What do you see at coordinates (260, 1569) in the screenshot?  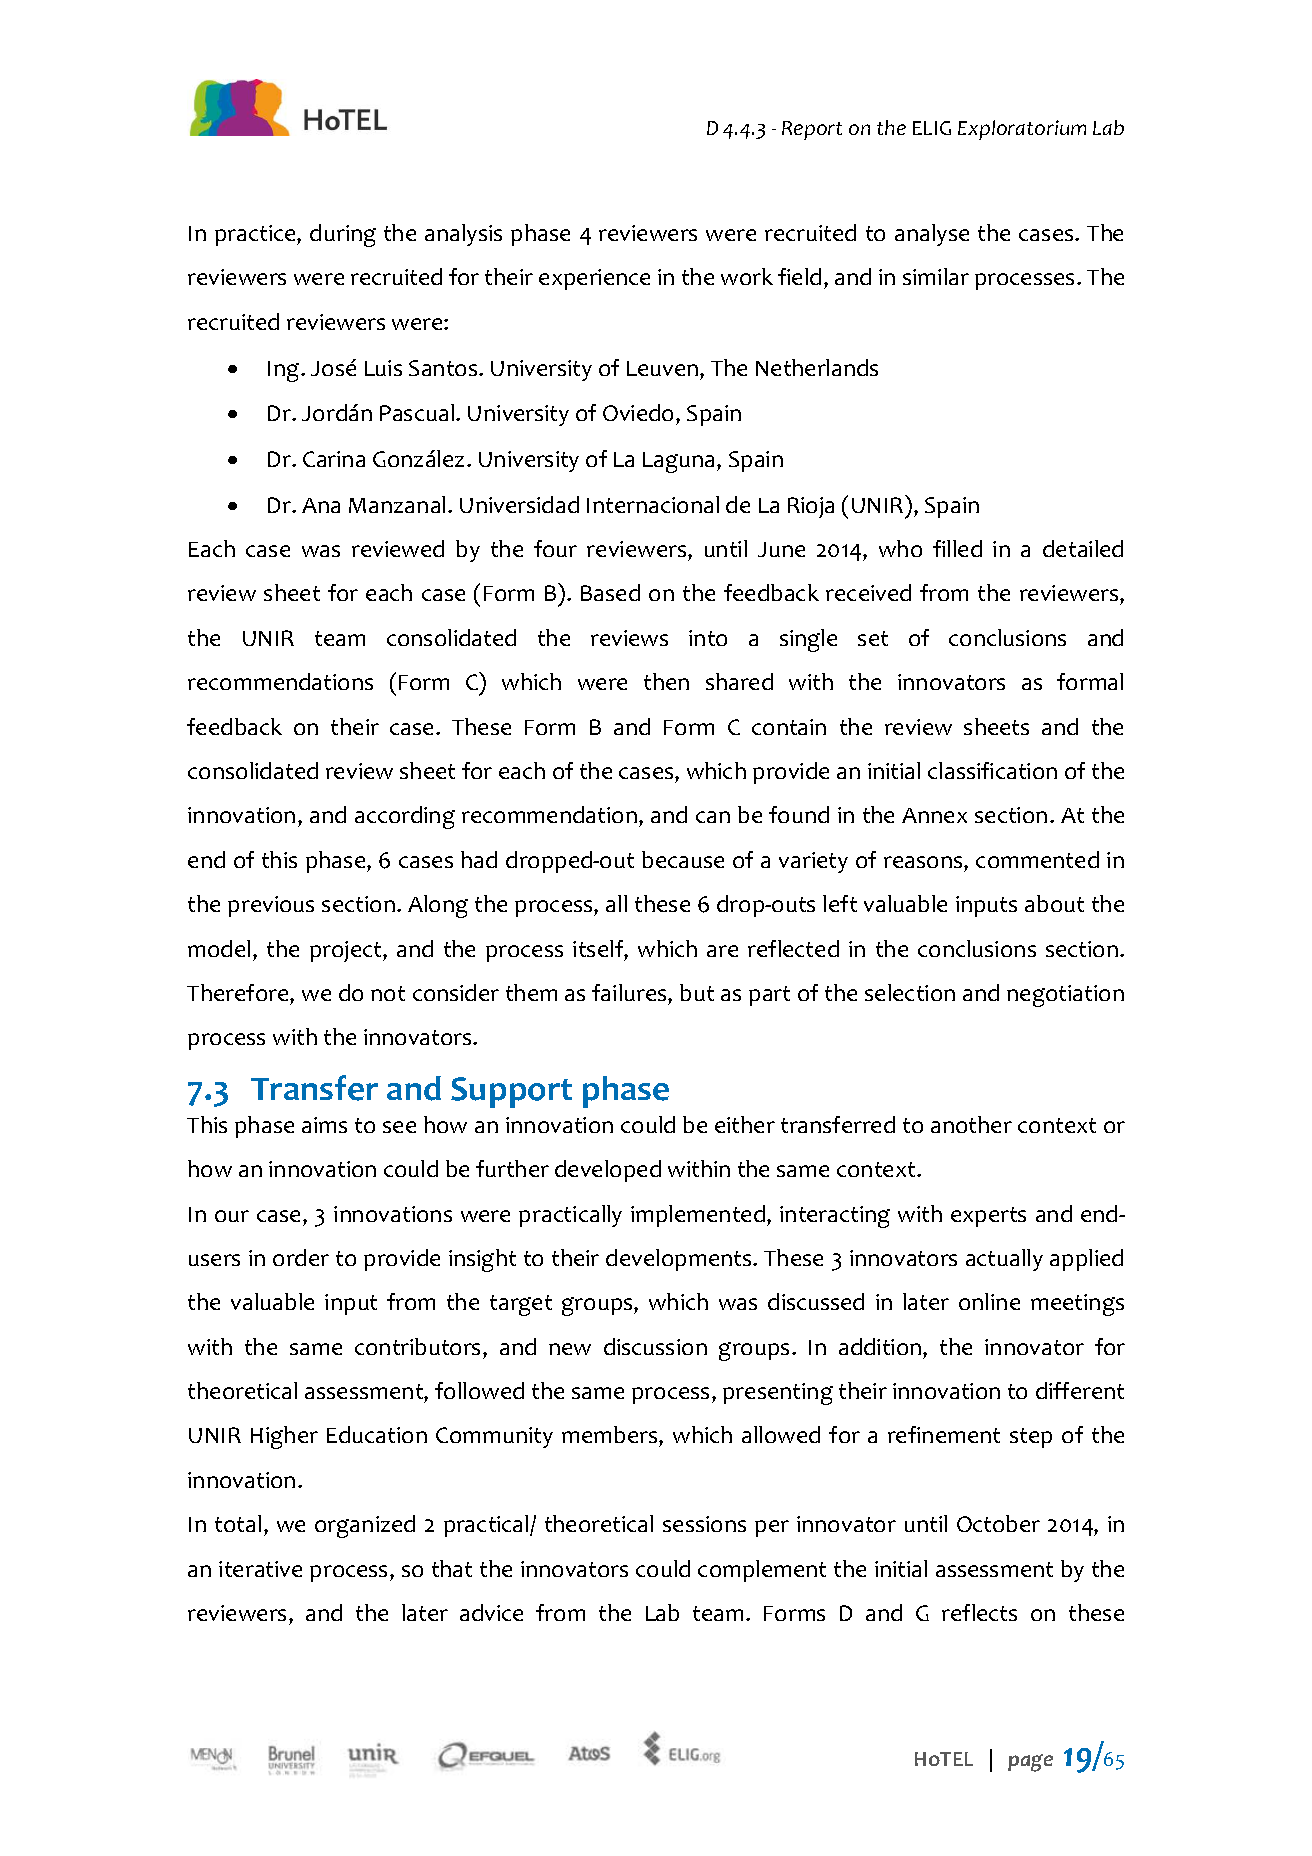 I see `iterative` at bounding box center [260, 1569].
